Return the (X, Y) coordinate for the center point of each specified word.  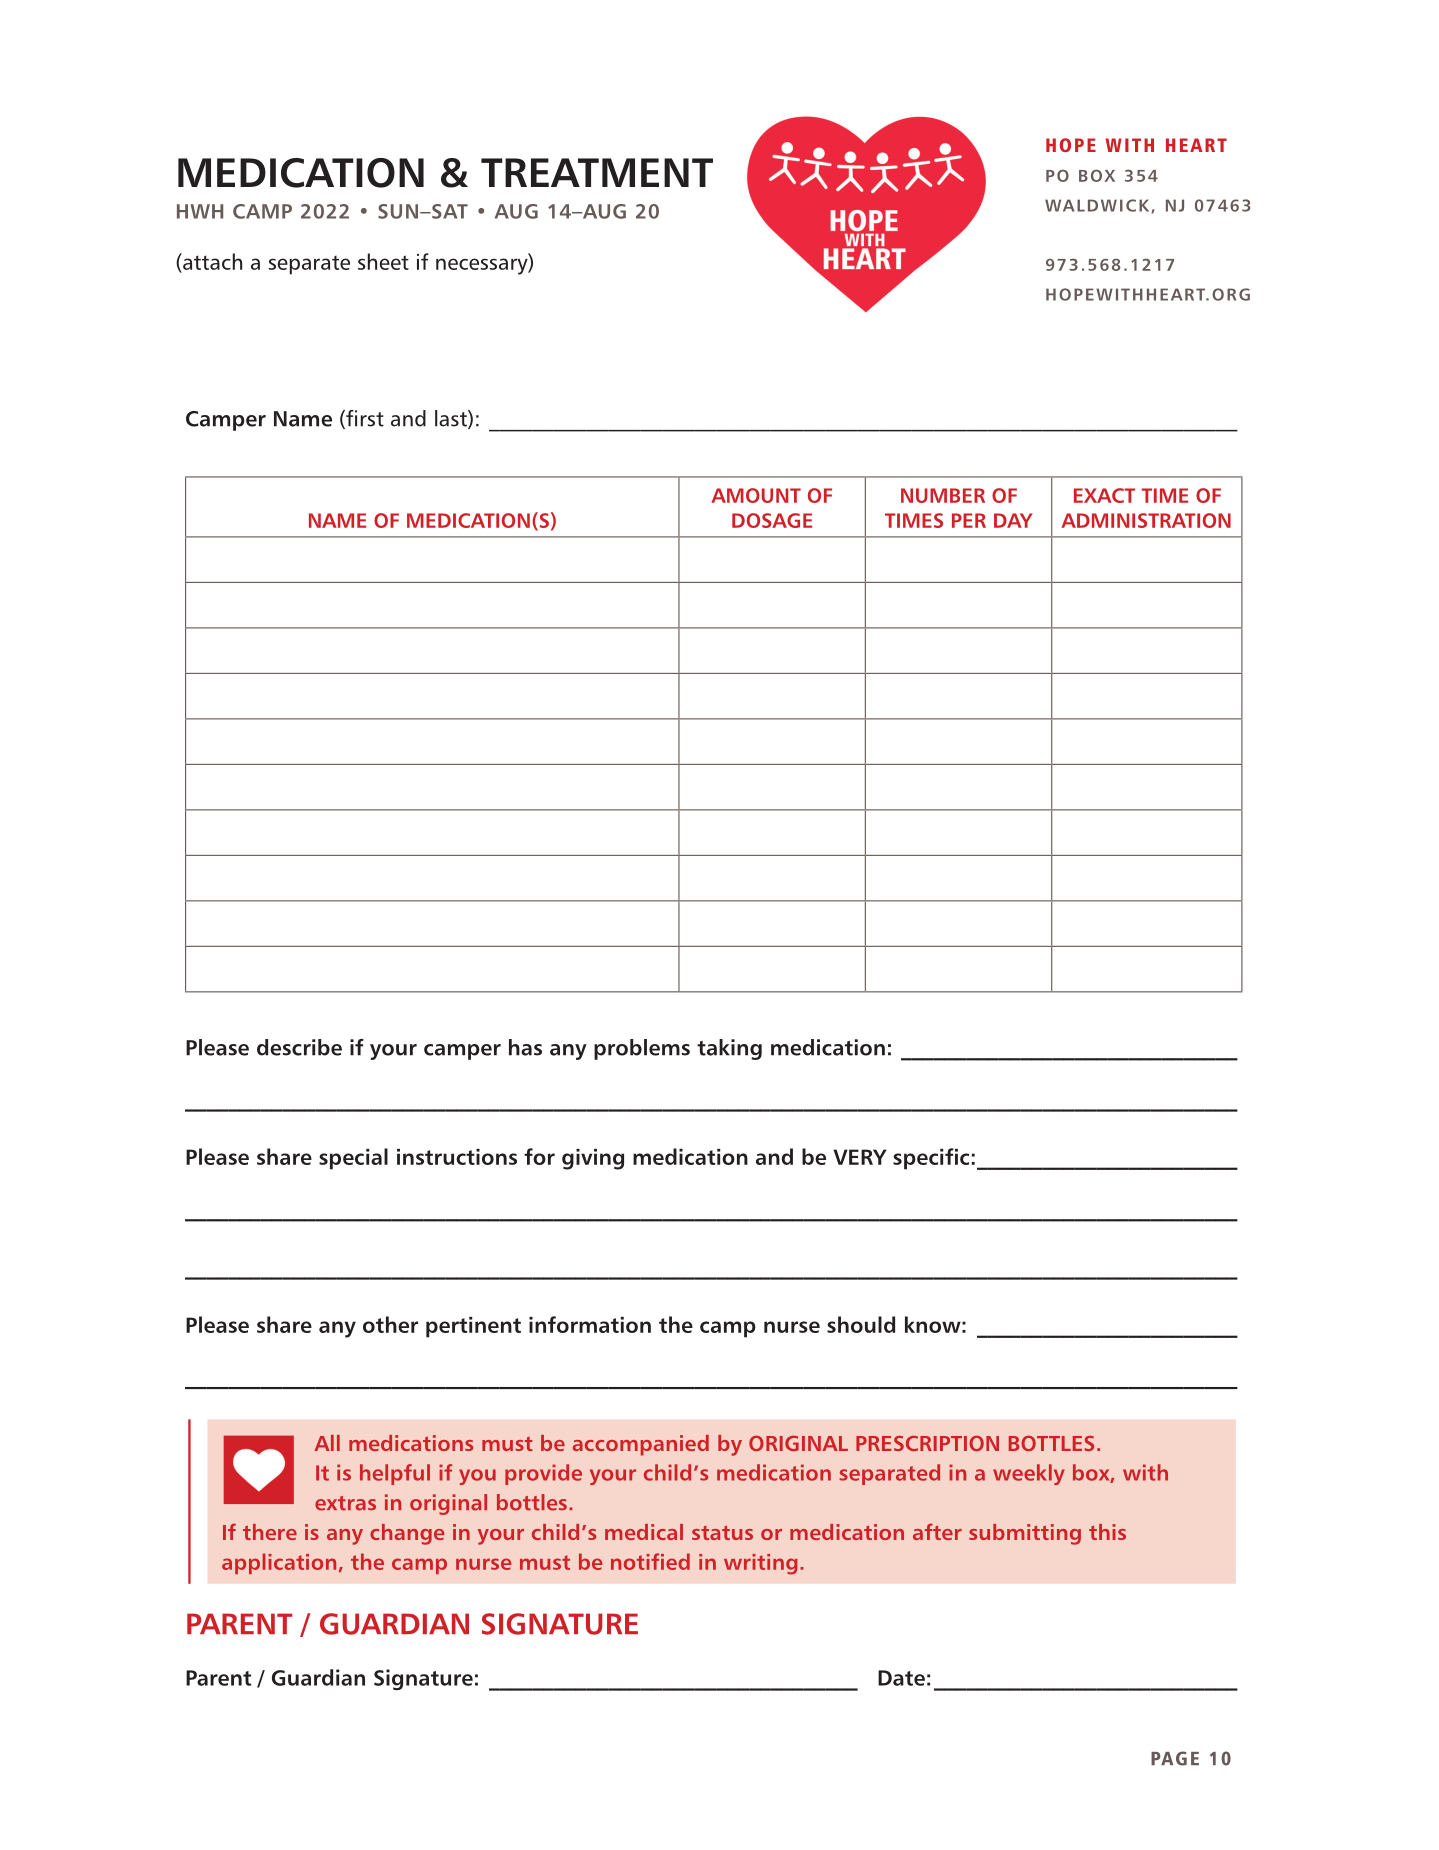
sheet (383, 261)
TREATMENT (597, 172)
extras (345, 1503)
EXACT (1104, 495)
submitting (1025, 1534)
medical (644, 1532)
